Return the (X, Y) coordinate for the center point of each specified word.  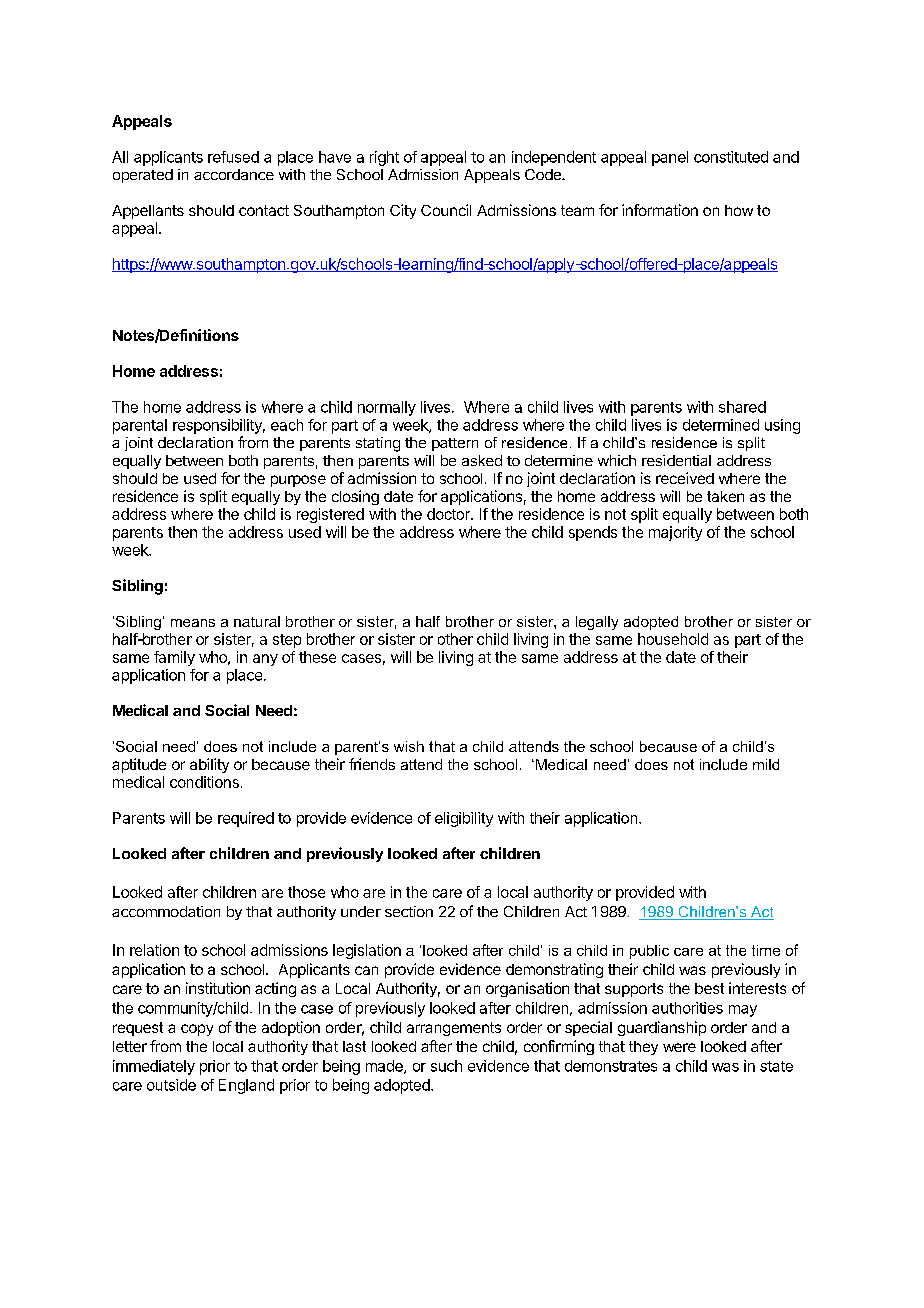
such (446, 1066)
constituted (731, 157)
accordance (234, 174)
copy (197, 1030)
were (679, 1047)
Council (446, 210)
